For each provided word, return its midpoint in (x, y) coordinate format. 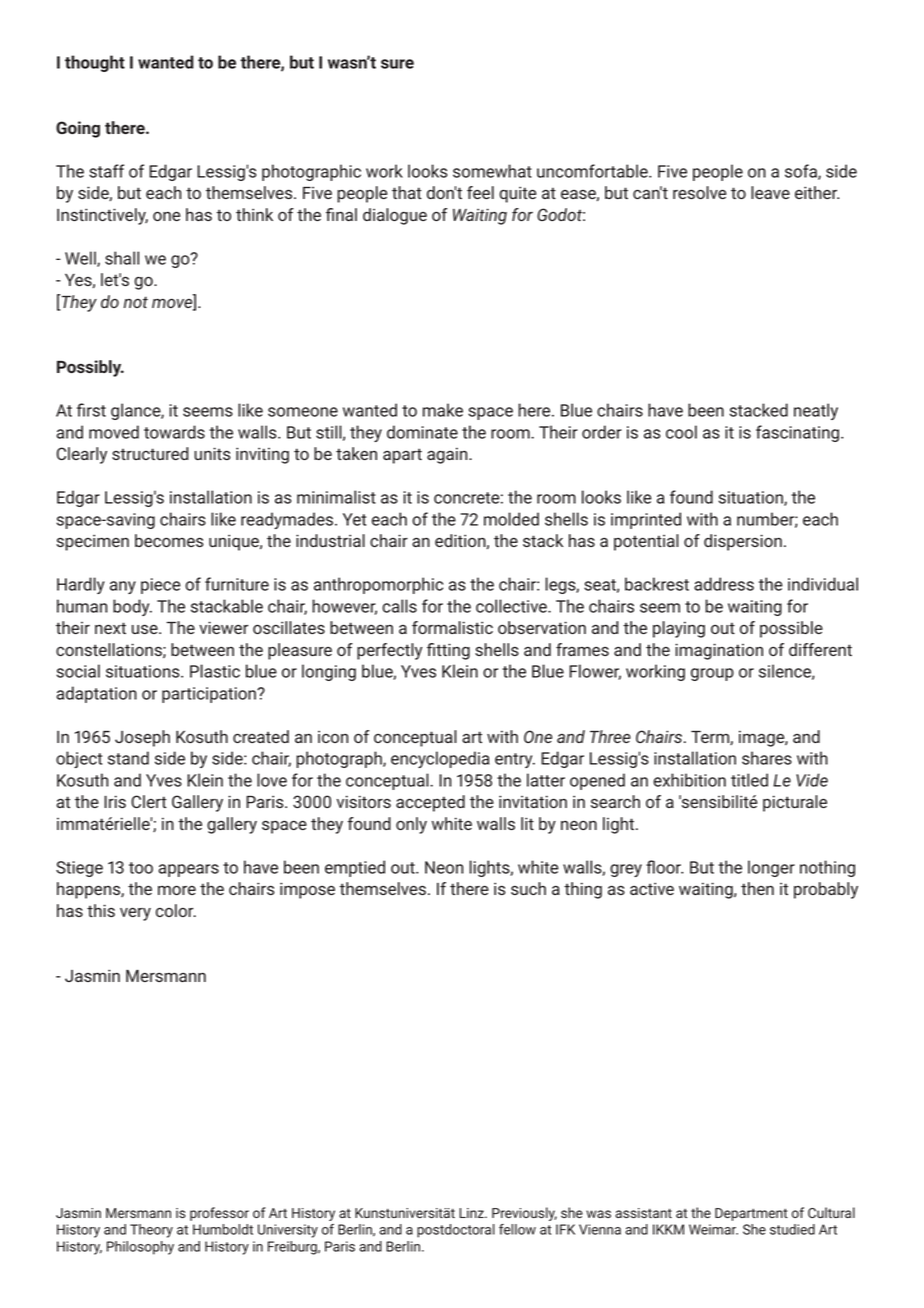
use (146, 629)
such (528, 888)
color (176, 910)
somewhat (492, 171)
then (757, 888)
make (443, 410)
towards (174, 432)
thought (95, 63)
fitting (448, 651)
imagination (719, 651)
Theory (151, 1231)
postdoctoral (456, 1231)
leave (770, 192)
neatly (816, 411)
